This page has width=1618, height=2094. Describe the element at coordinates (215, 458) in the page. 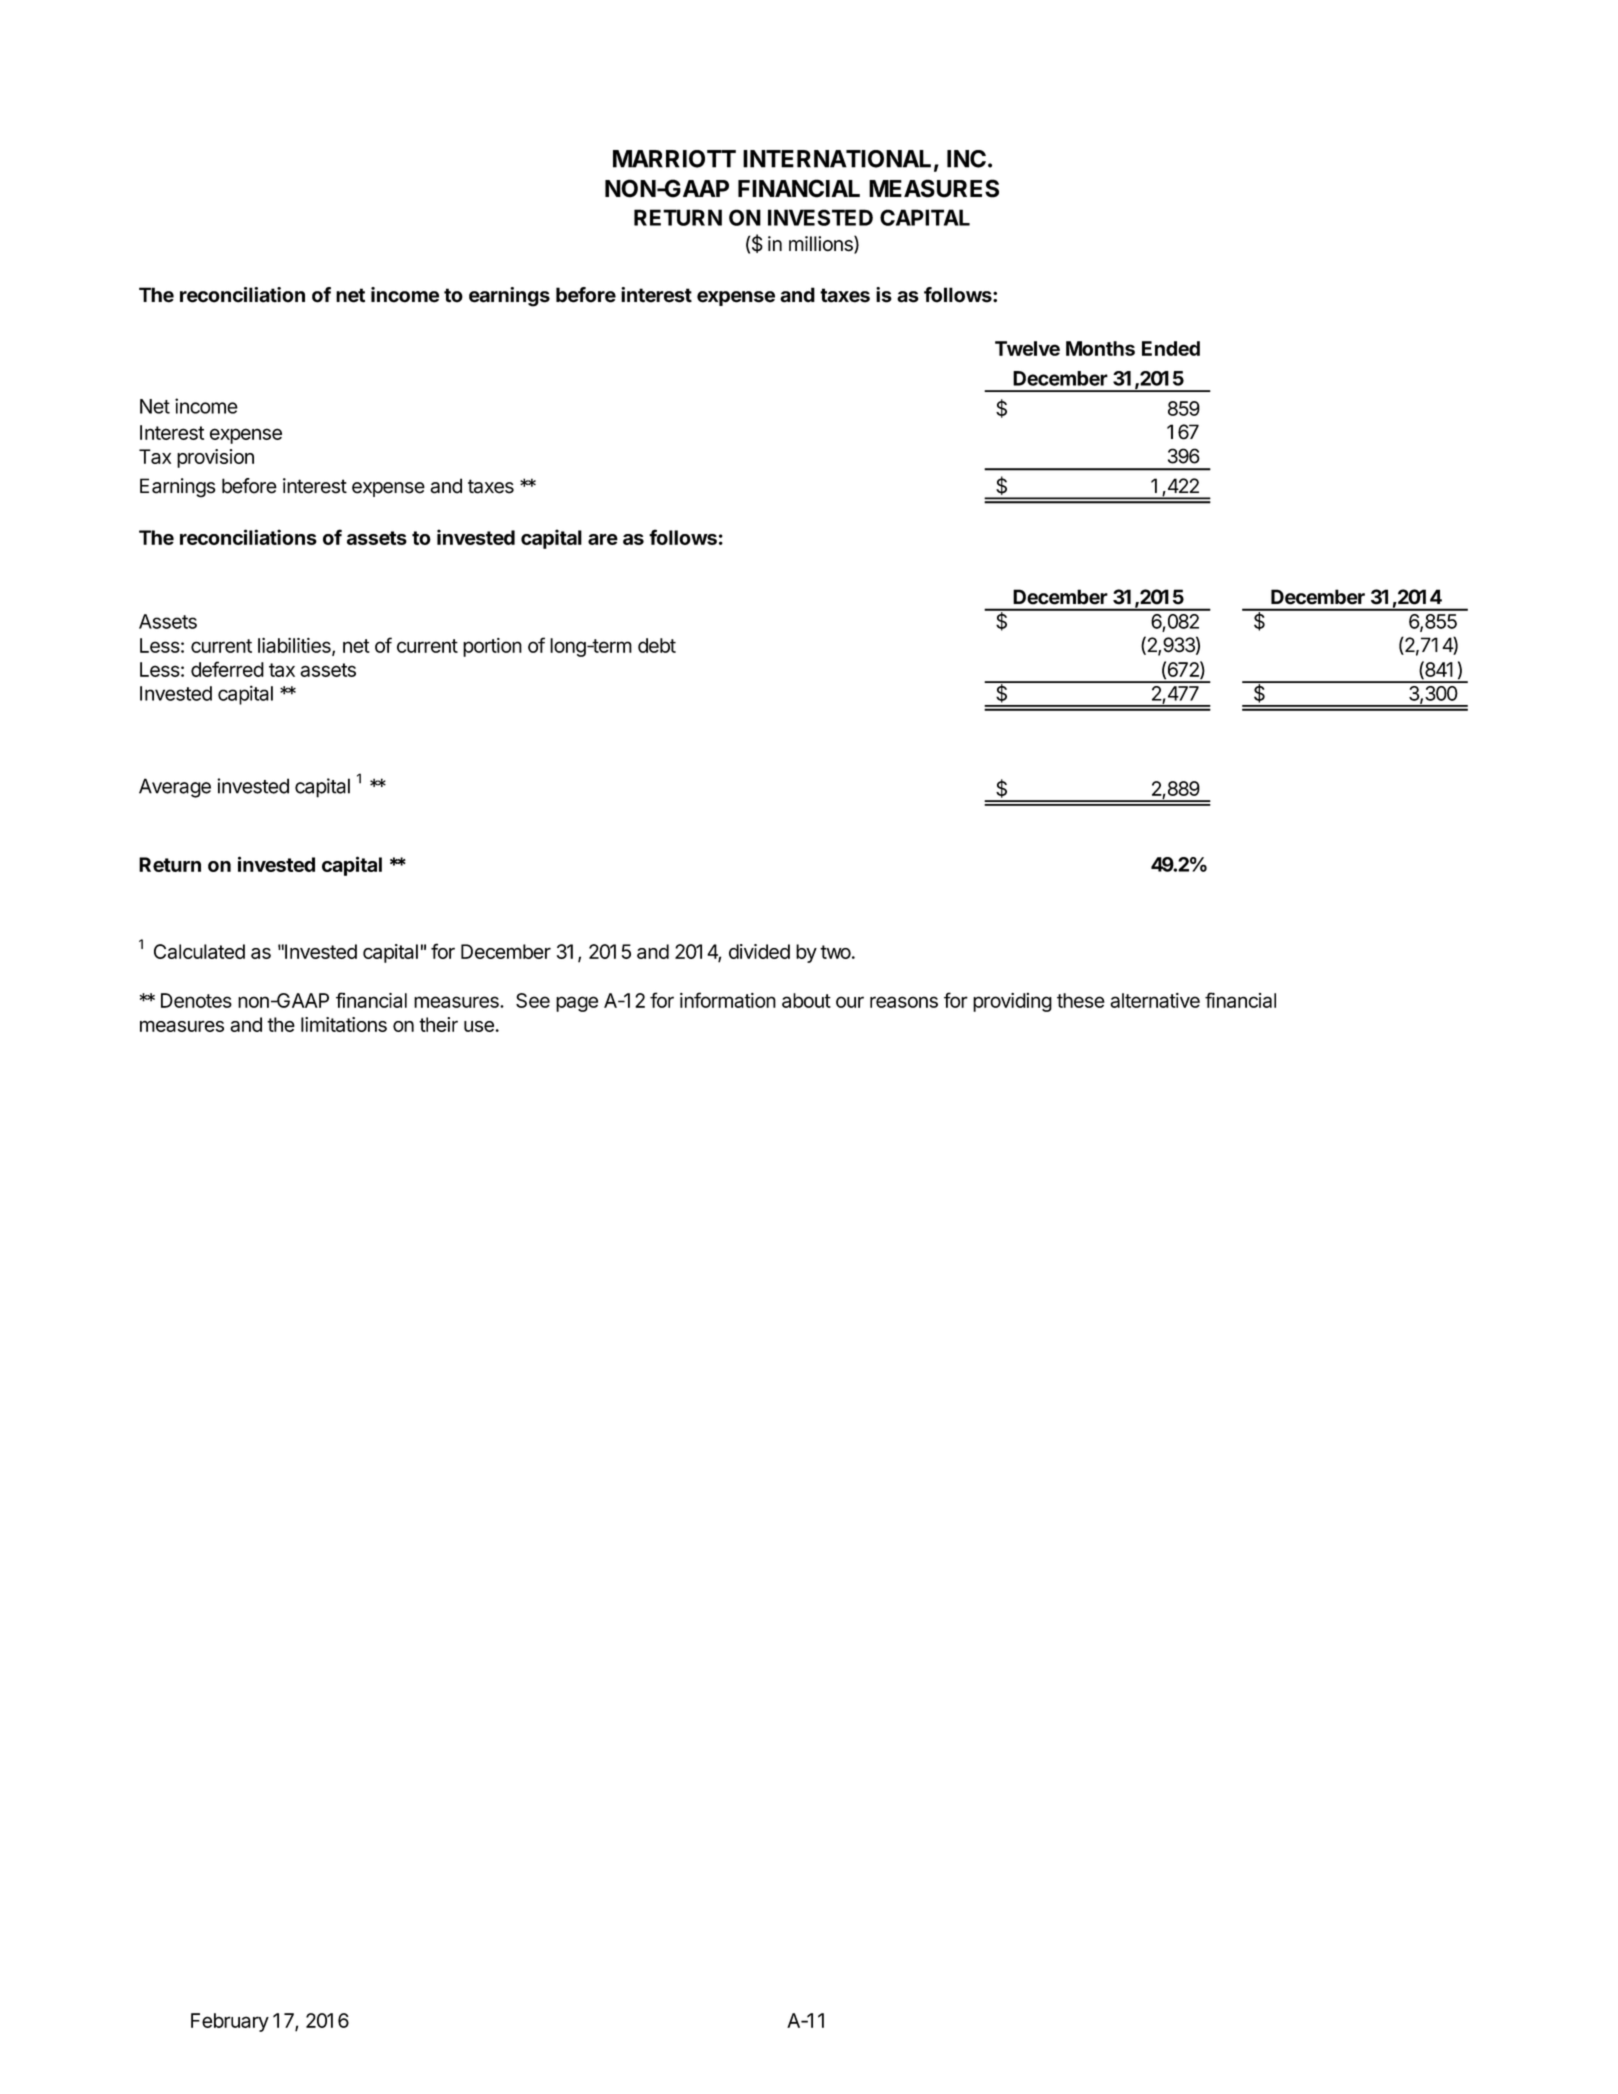

I see `provision` at that location.
